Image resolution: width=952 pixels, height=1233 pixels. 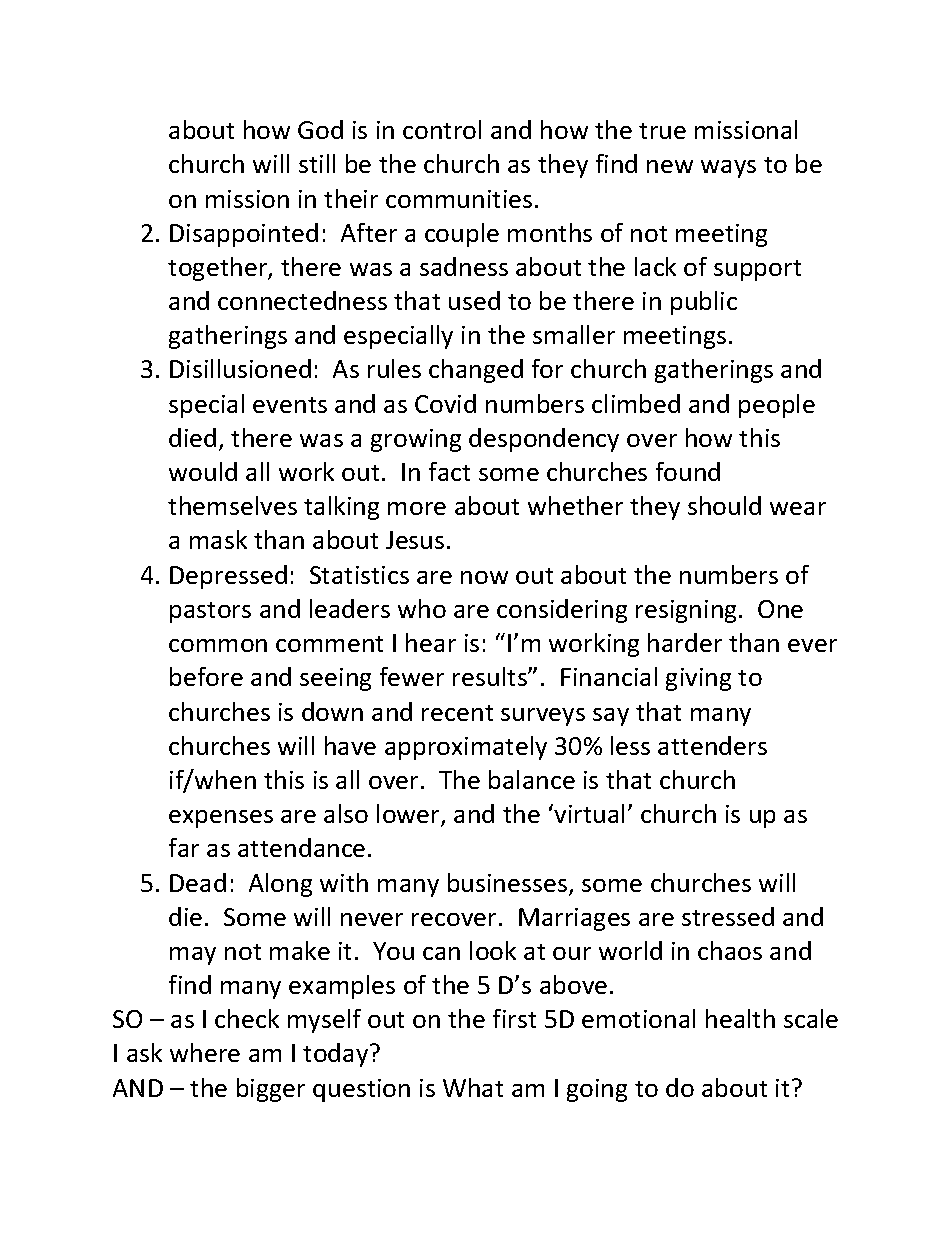 I want to click on would, so click(x=203, y=471).
